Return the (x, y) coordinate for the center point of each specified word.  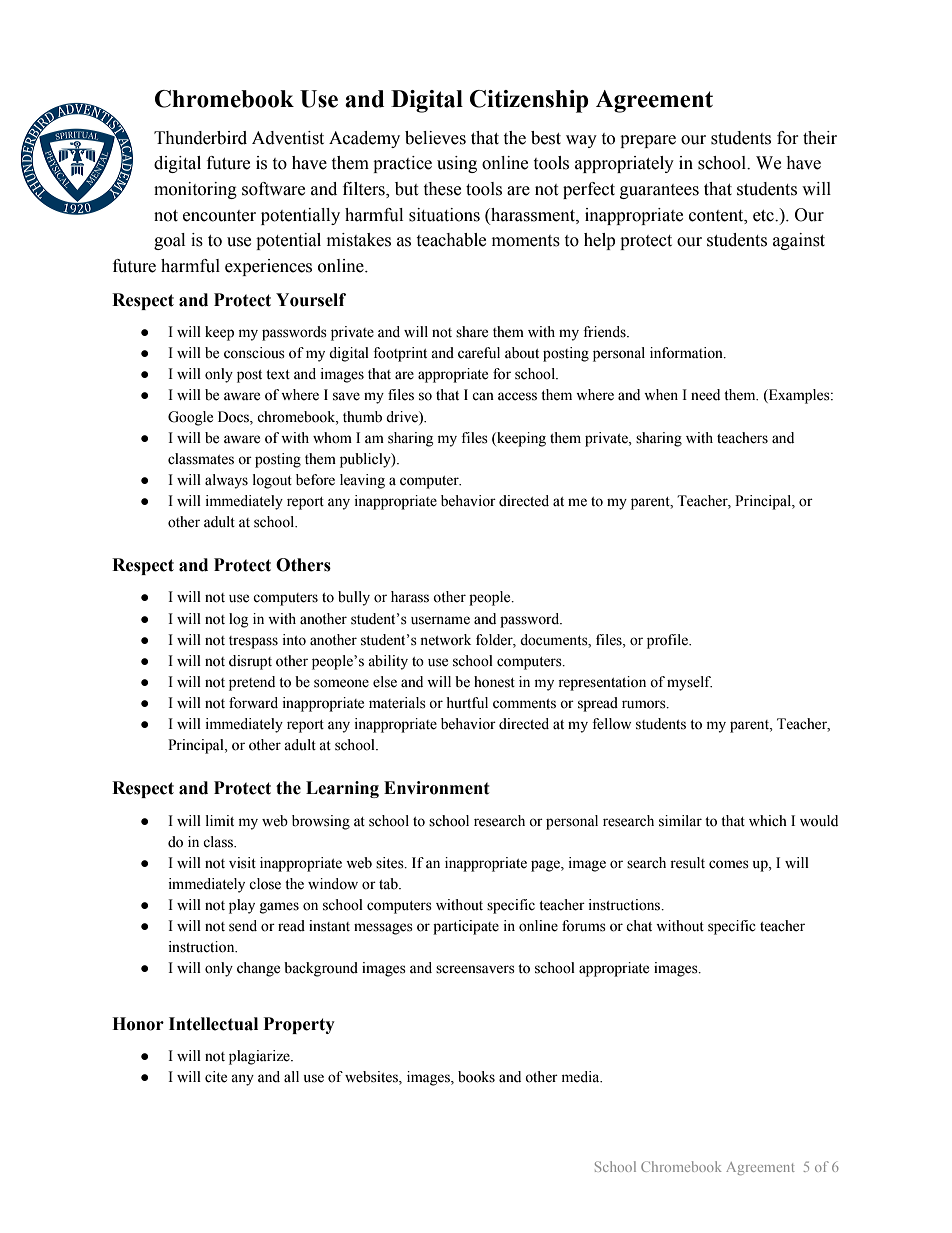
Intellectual (213, 1024)
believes (435, 138)
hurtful (467, 703)
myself (689, 683)
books (476, 1077)
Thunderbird (200, 138)
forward (253, 703)
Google (190, 418)
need (705, 395)
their (820, 138)
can (483, 396)
